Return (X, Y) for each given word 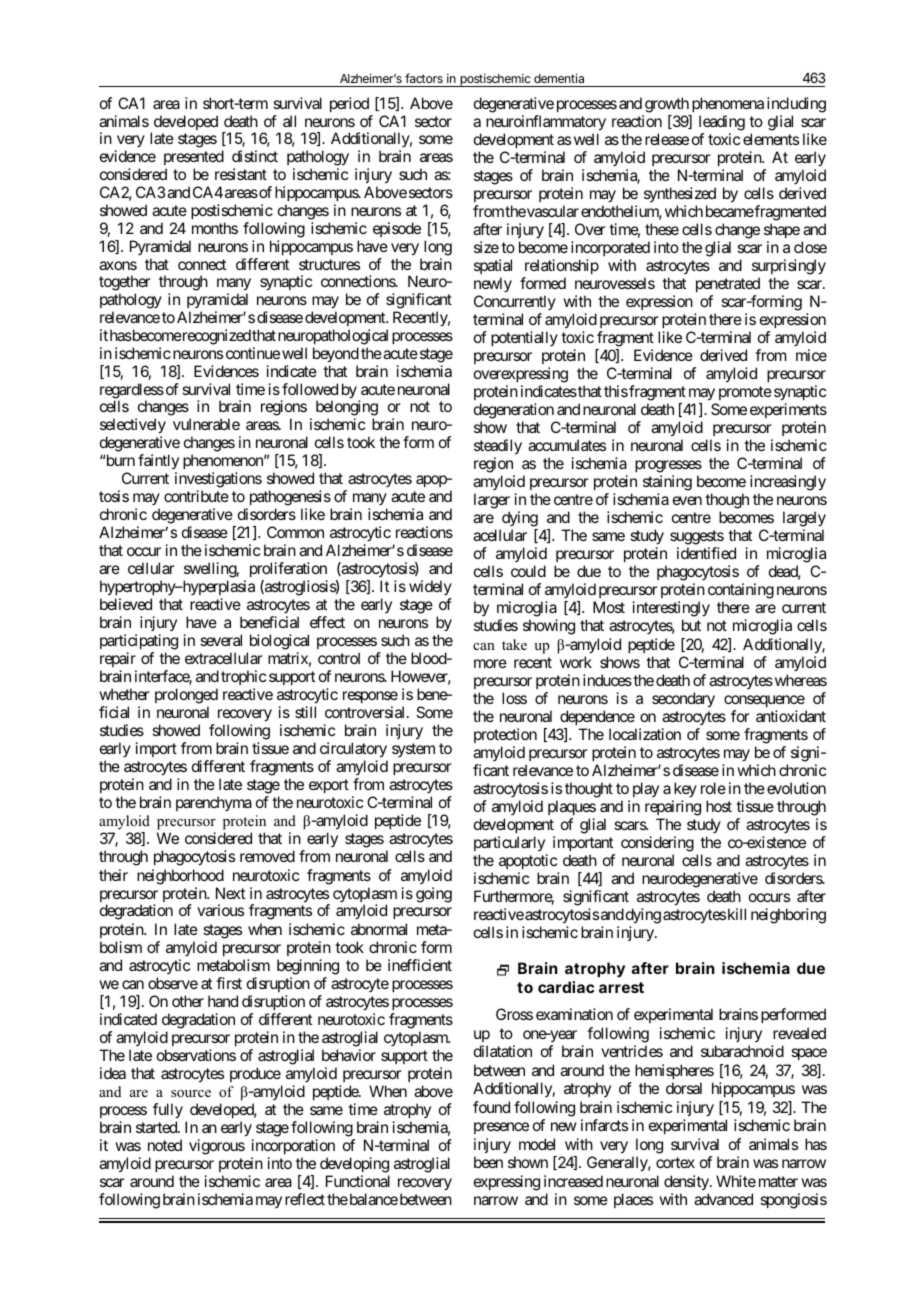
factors (424, 78)
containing (741, 592)
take (514, 644)
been (488, 1162)
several (221, 640)
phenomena (728, 104)
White (736, 1181)
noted (165, 1145)
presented (194, 159)
